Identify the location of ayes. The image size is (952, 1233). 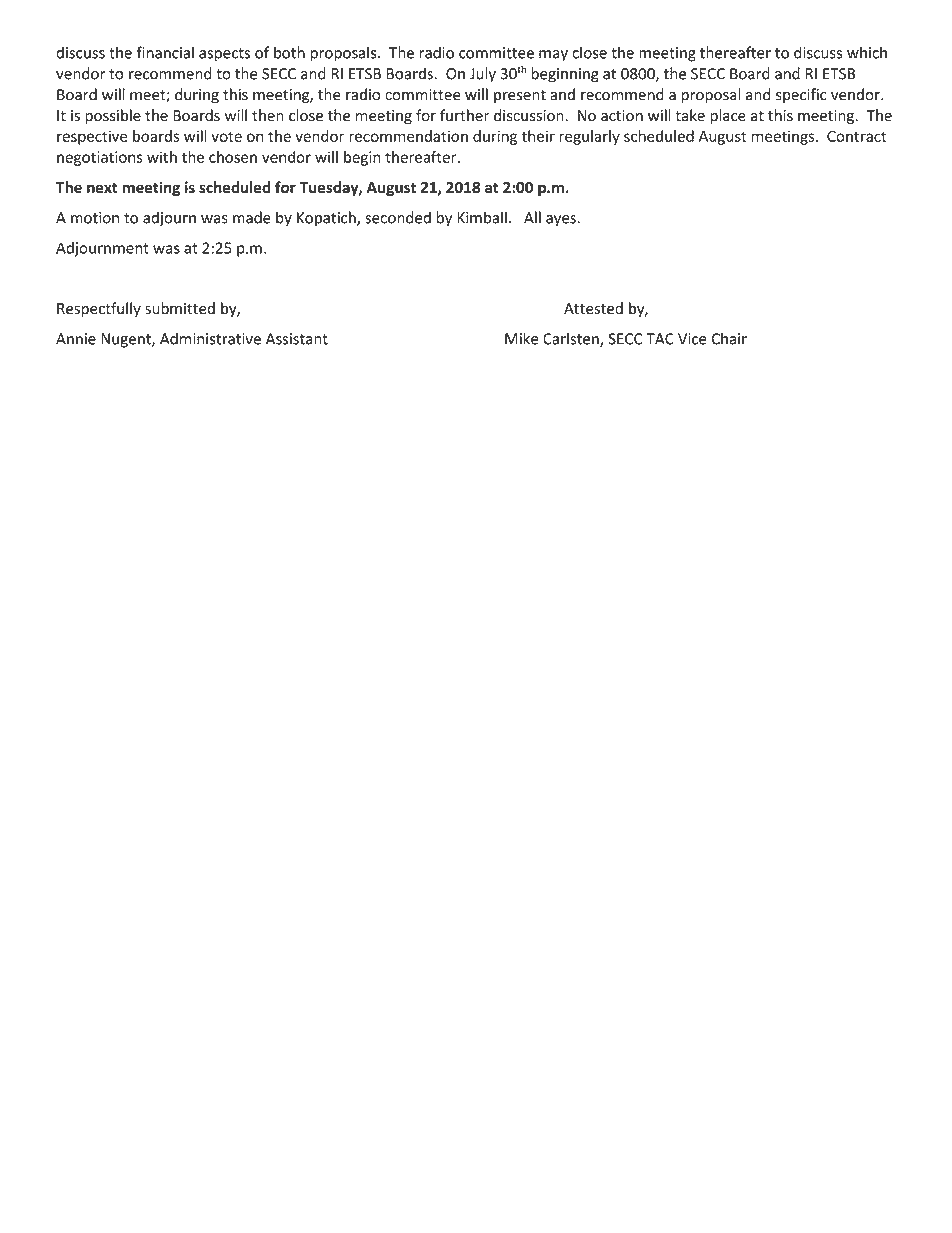
(561, 221).
